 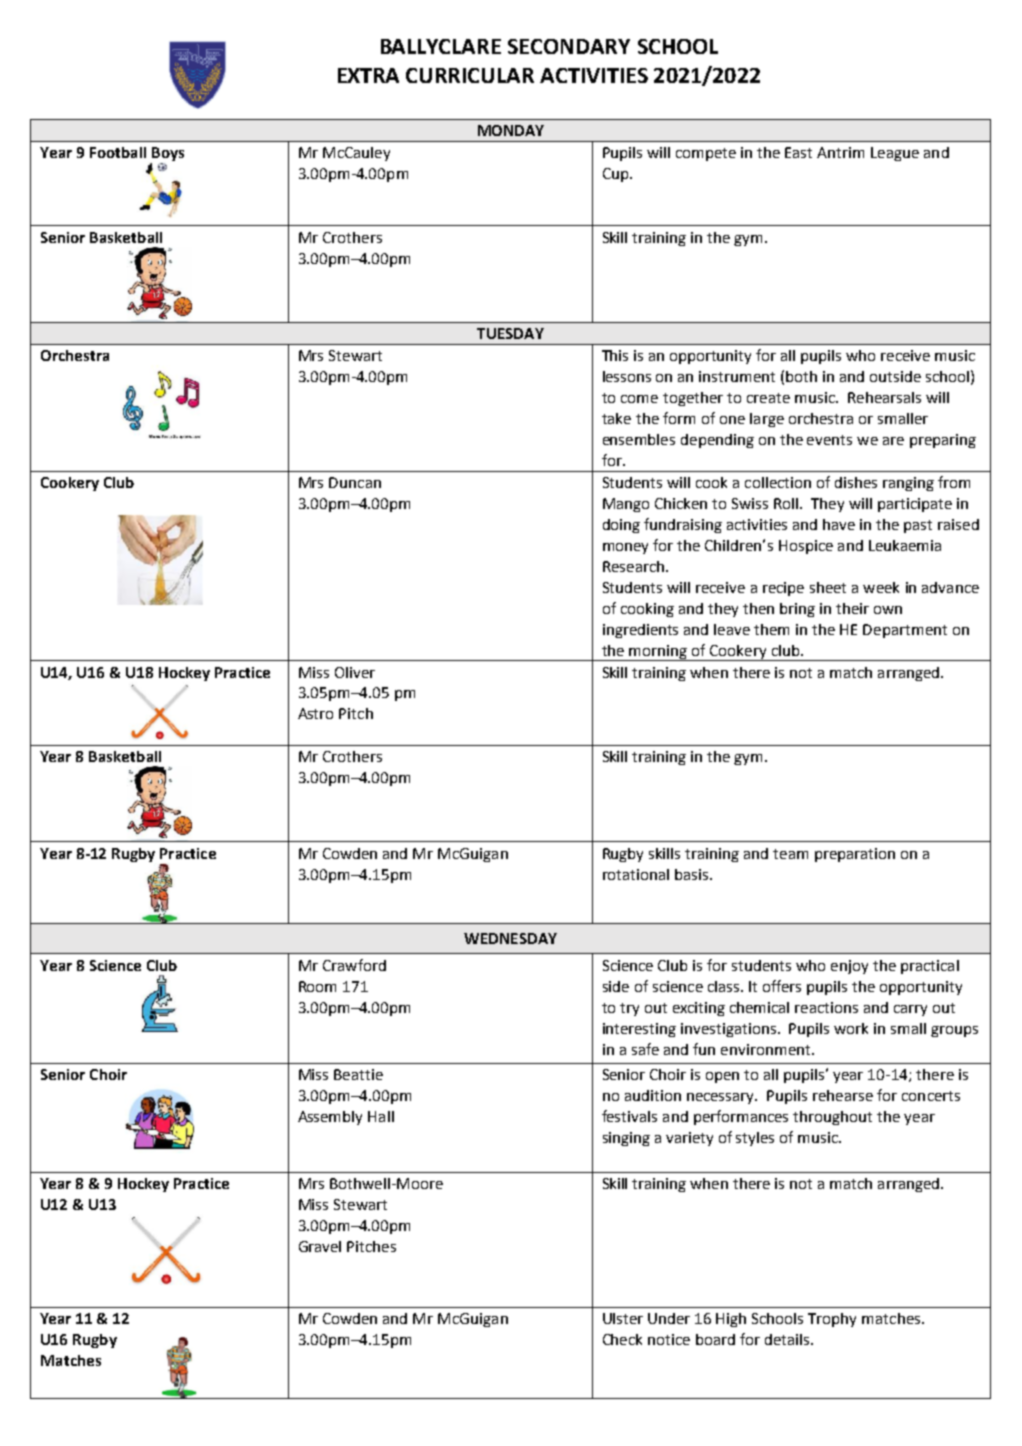 What do you see at coordinates (330, 1118) in the image?
I see `Assembly` at bounding box center [330, 1118].
